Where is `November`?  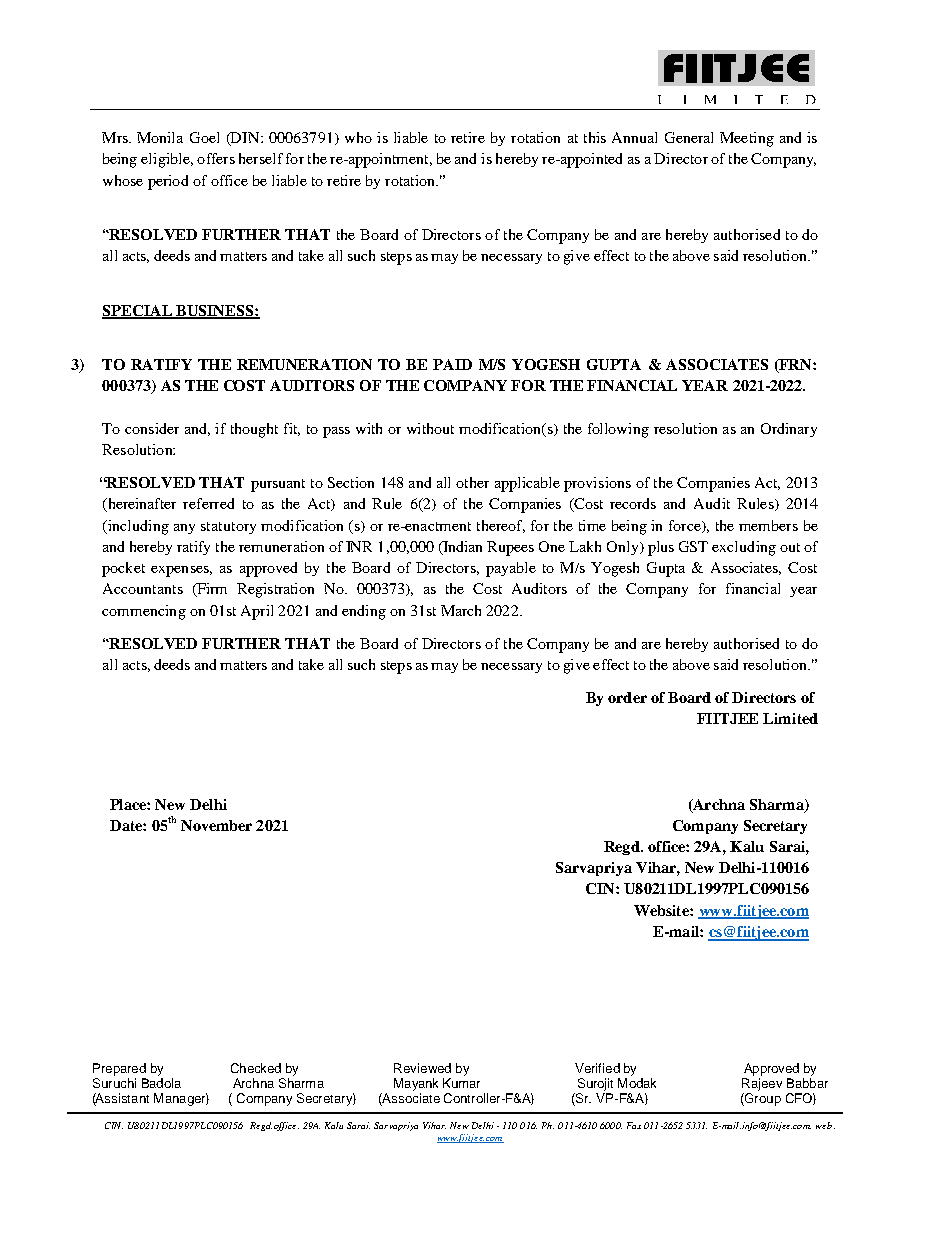
November is located at coordinates (216, 825).
